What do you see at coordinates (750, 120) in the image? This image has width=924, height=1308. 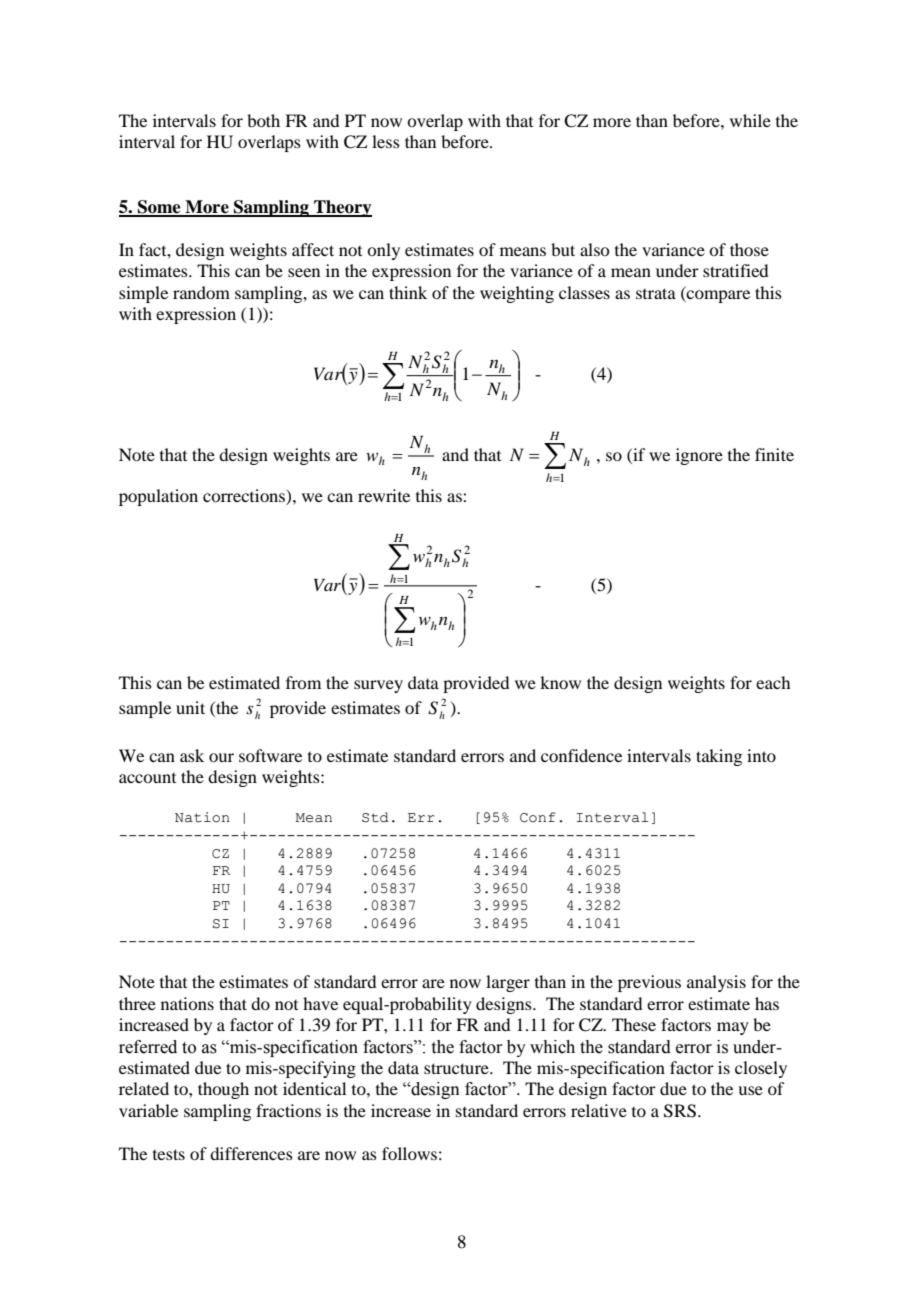 I see `while` at bounding box center [750, 120].
